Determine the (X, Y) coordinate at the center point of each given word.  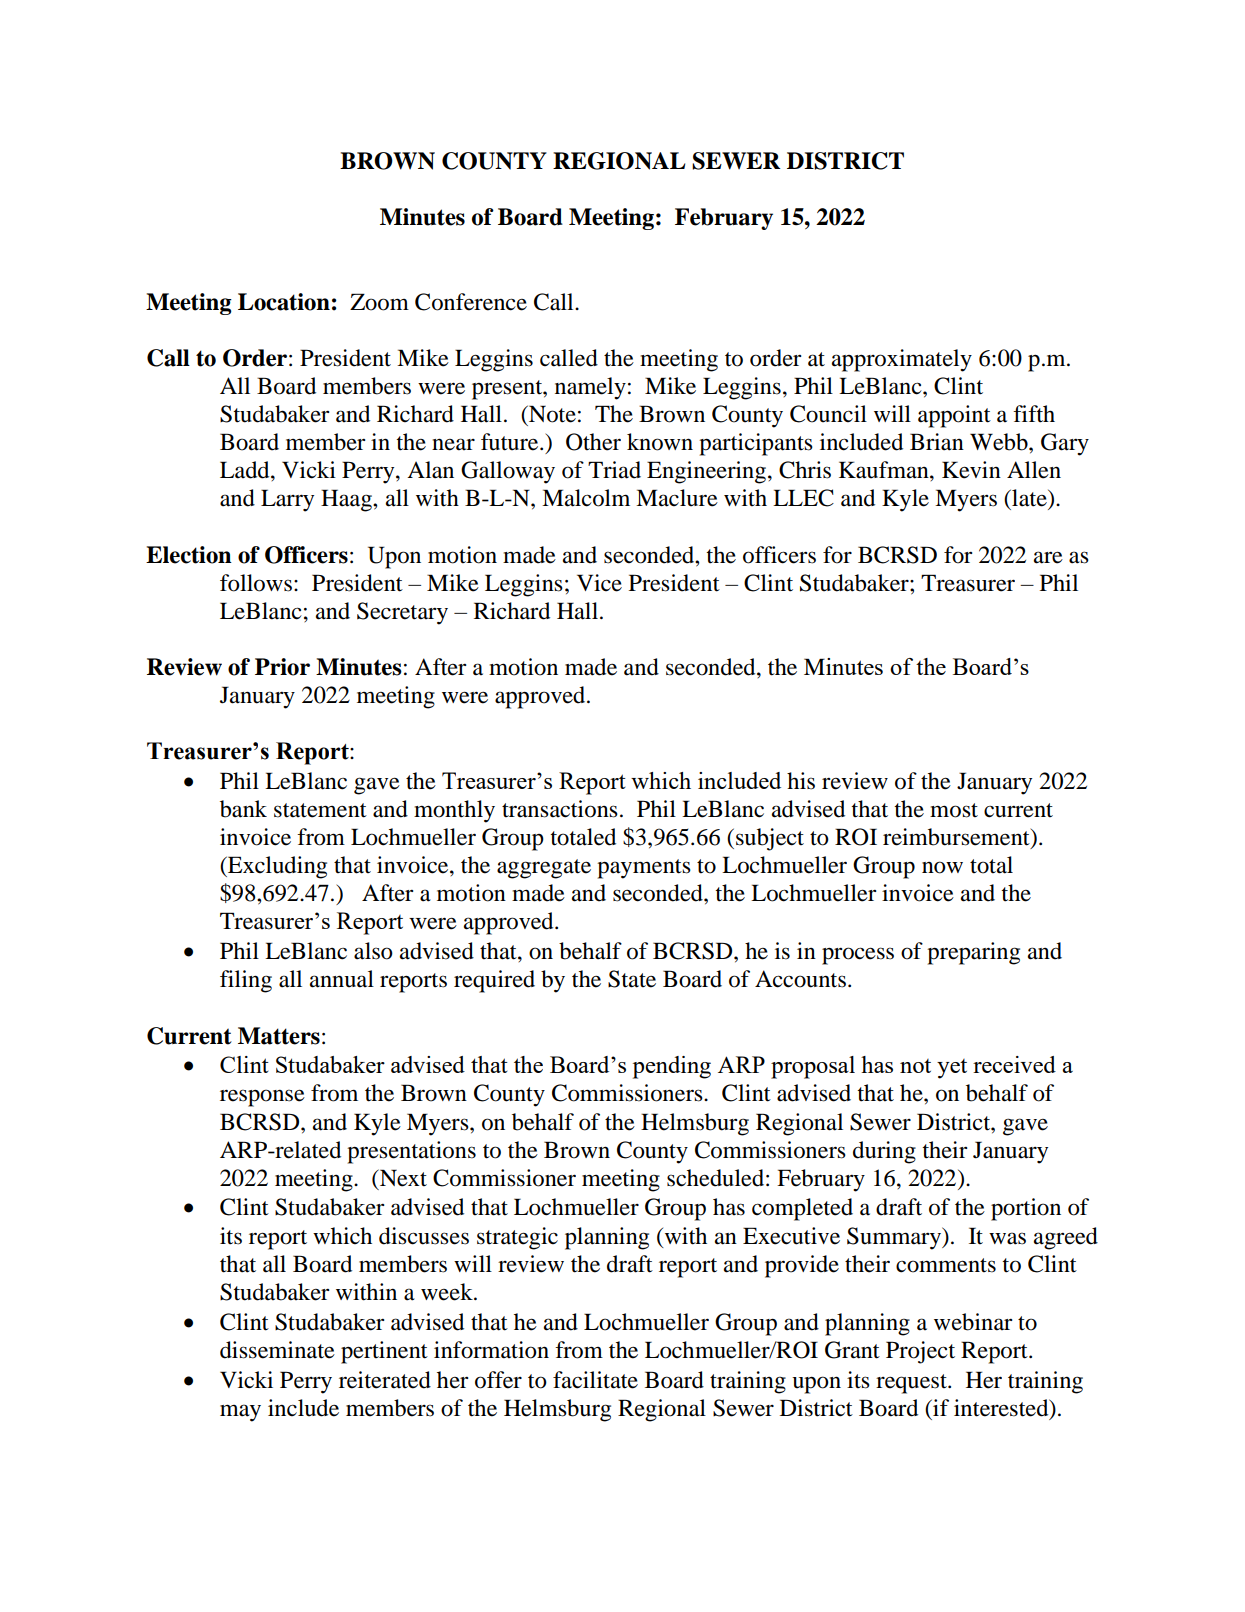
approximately (902, 360)
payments (644, 869)
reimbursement (957, 838)
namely (590, 388)
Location (284, 302)
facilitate (595, 1380)
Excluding (276, 867)
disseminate (277, 1350)
